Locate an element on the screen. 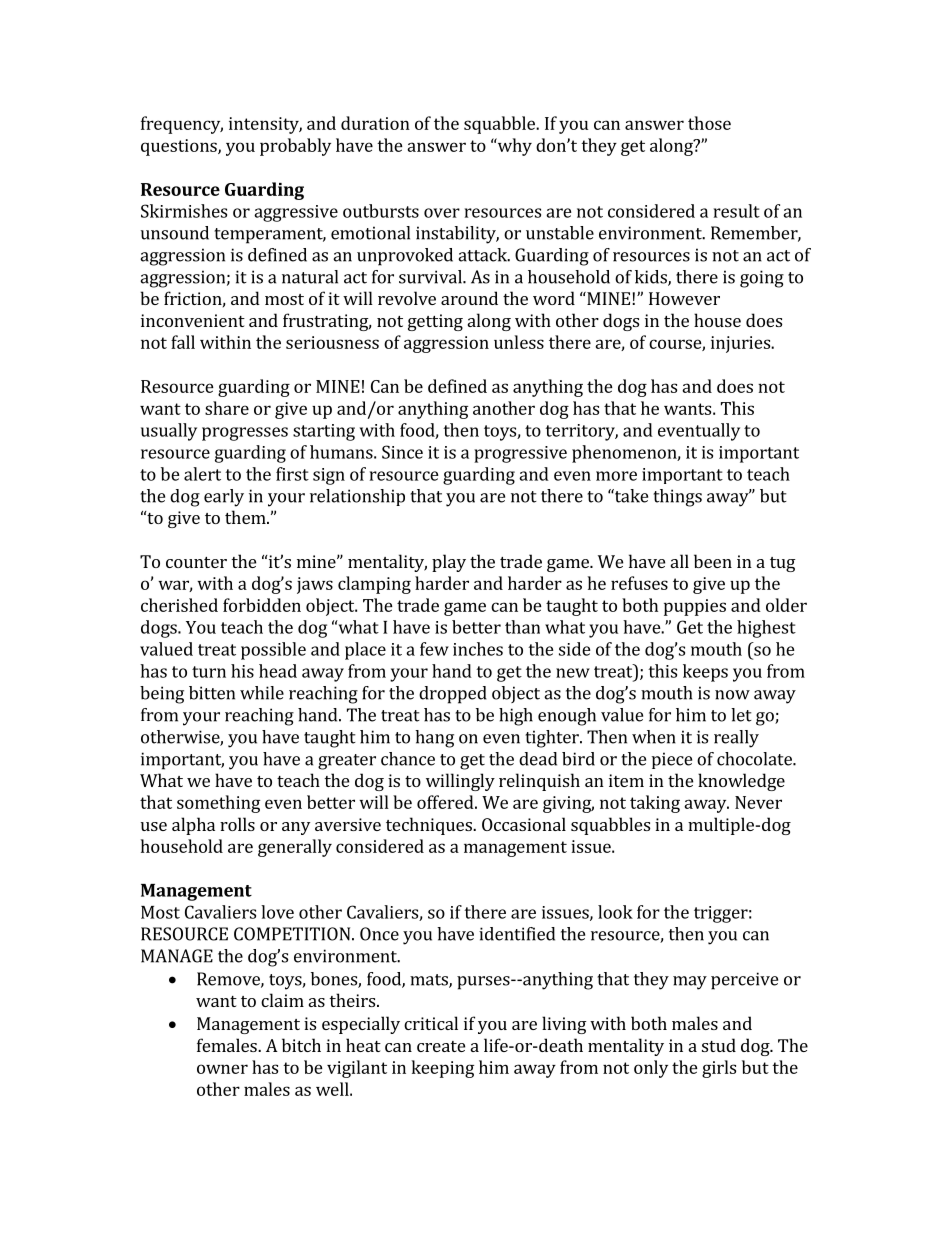 Image resolution: width=952 pixels, height=1233 pixels. techniques is located at coordinates (430, 826).
